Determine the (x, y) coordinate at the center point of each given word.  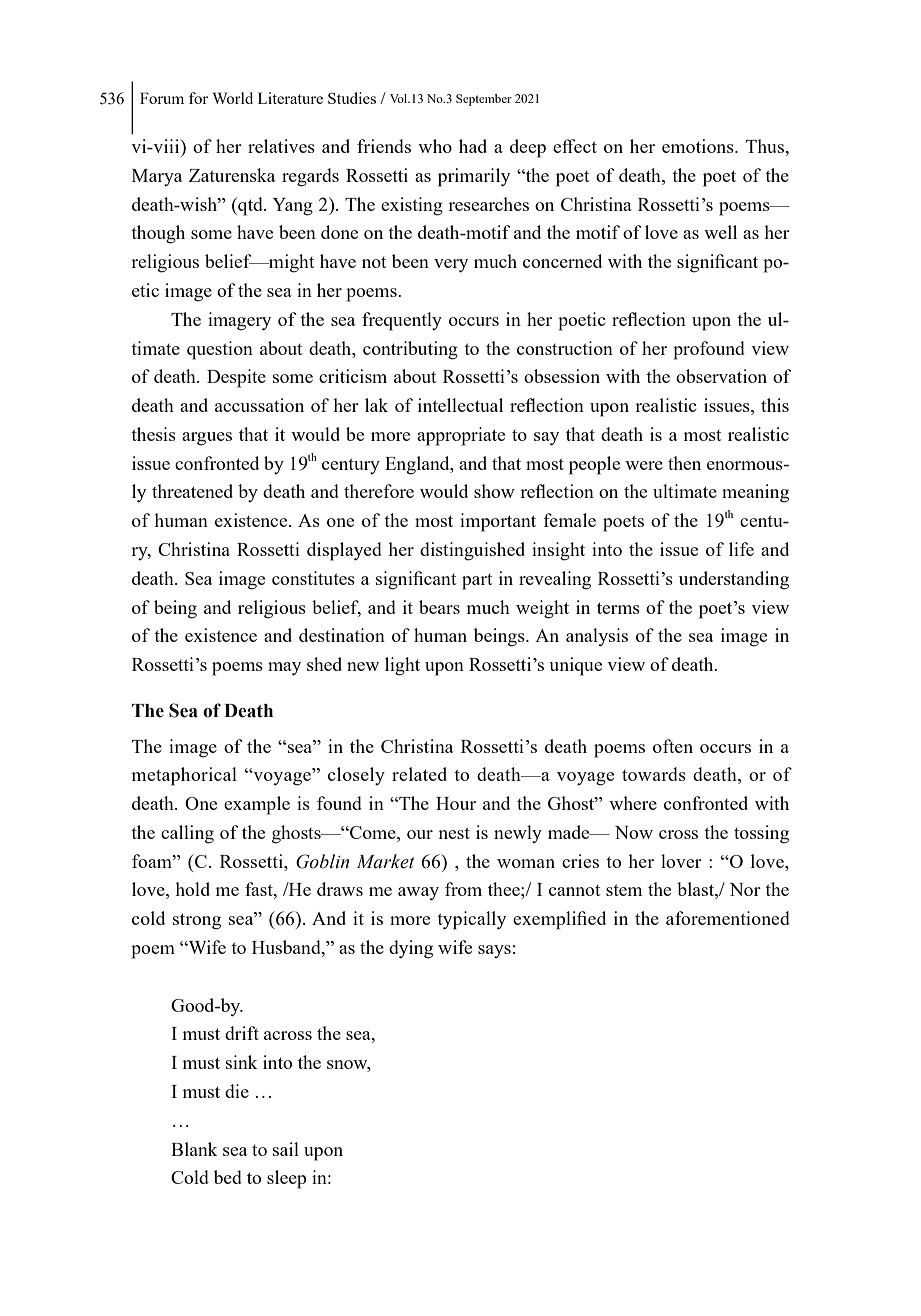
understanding (734, 580)
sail (286, 1149)
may (284, 669)
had (473, 146)
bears (439, 607)
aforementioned (728, 918)
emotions (699, 146)
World (233, 98)
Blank (194, 1149)
